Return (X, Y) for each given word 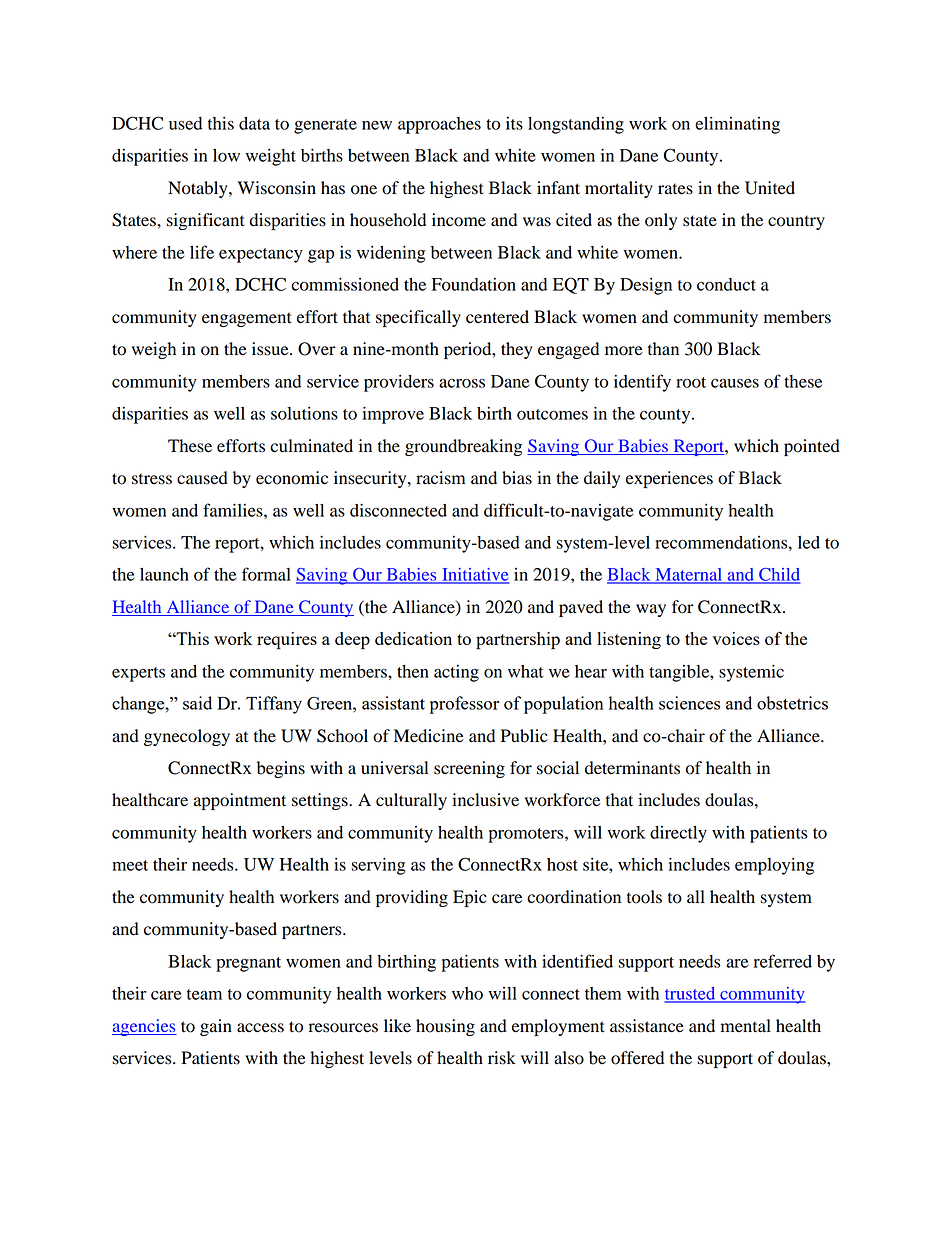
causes (735, 383)
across (462, 383)
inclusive (485, 800)
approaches (439, 125)
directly (678, 834)
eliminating (737, 125)
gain (216, 1027)
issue (271, 349)
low (226, 155)
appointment (240, 801)
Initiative (475, 575)
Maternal (689, 575)
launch (164, 574)
